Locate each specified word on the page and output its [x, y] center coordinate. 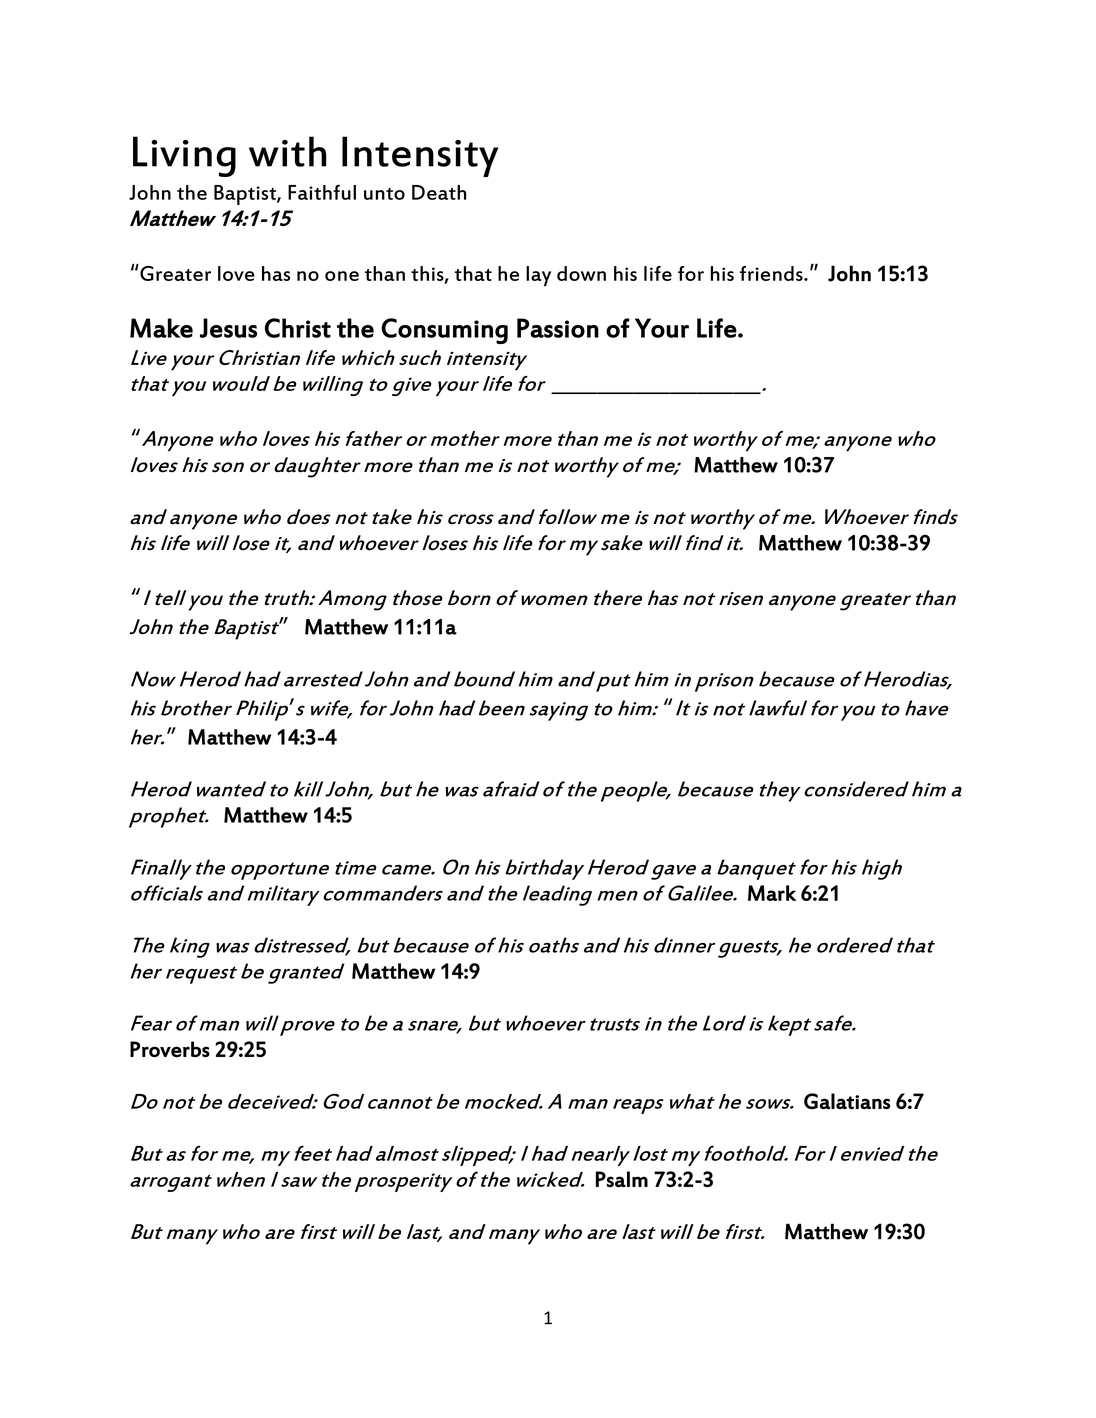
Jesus [228, 328]
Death [439, 192]
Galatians [847, 1101]
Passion [558, 328]
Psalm [622, 1179]
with [287, 151]
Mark [772, 893]
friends [772, 273]
